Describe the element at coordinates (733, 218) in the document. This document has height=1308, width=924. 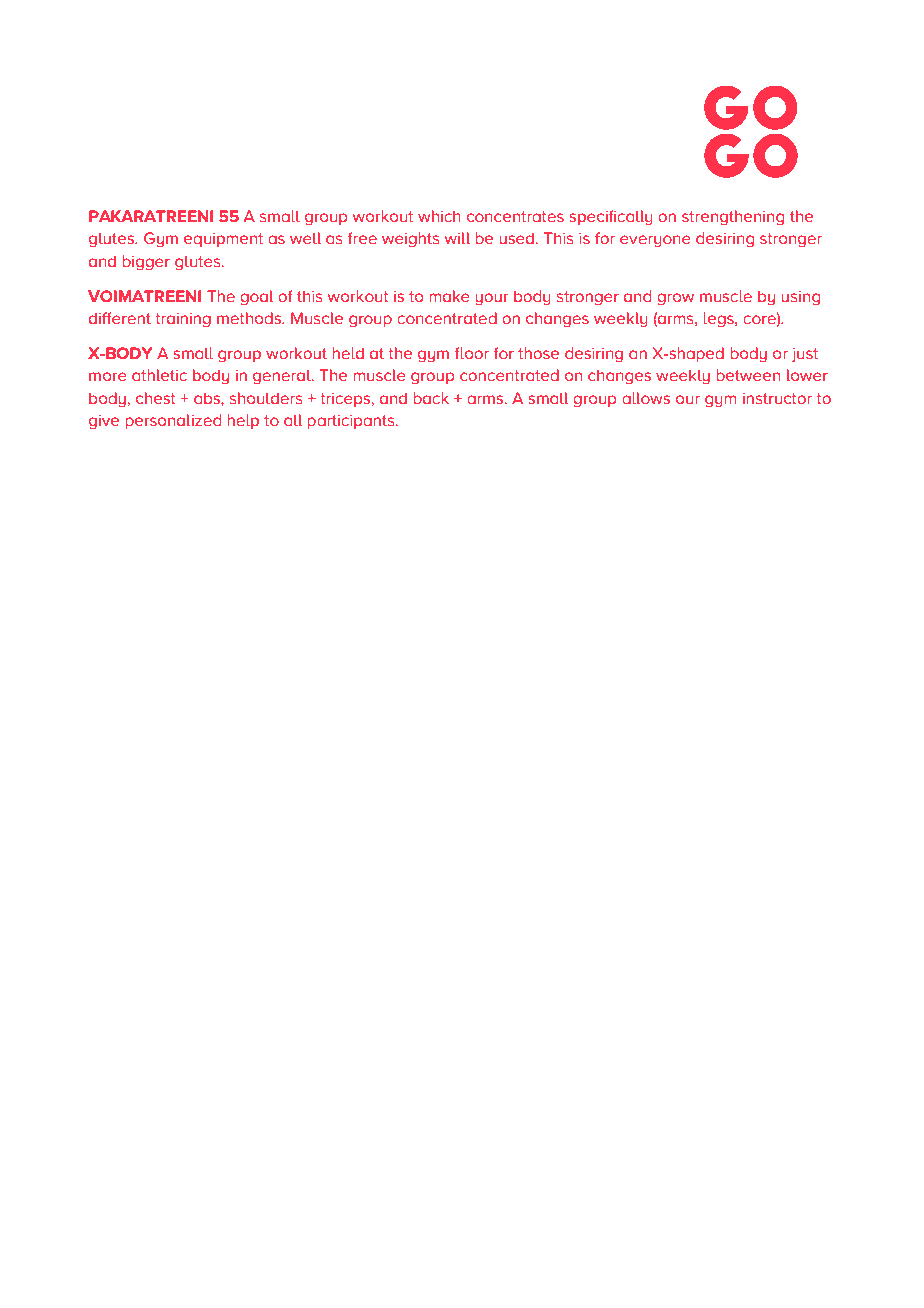
I see `strengthening` at that location.
